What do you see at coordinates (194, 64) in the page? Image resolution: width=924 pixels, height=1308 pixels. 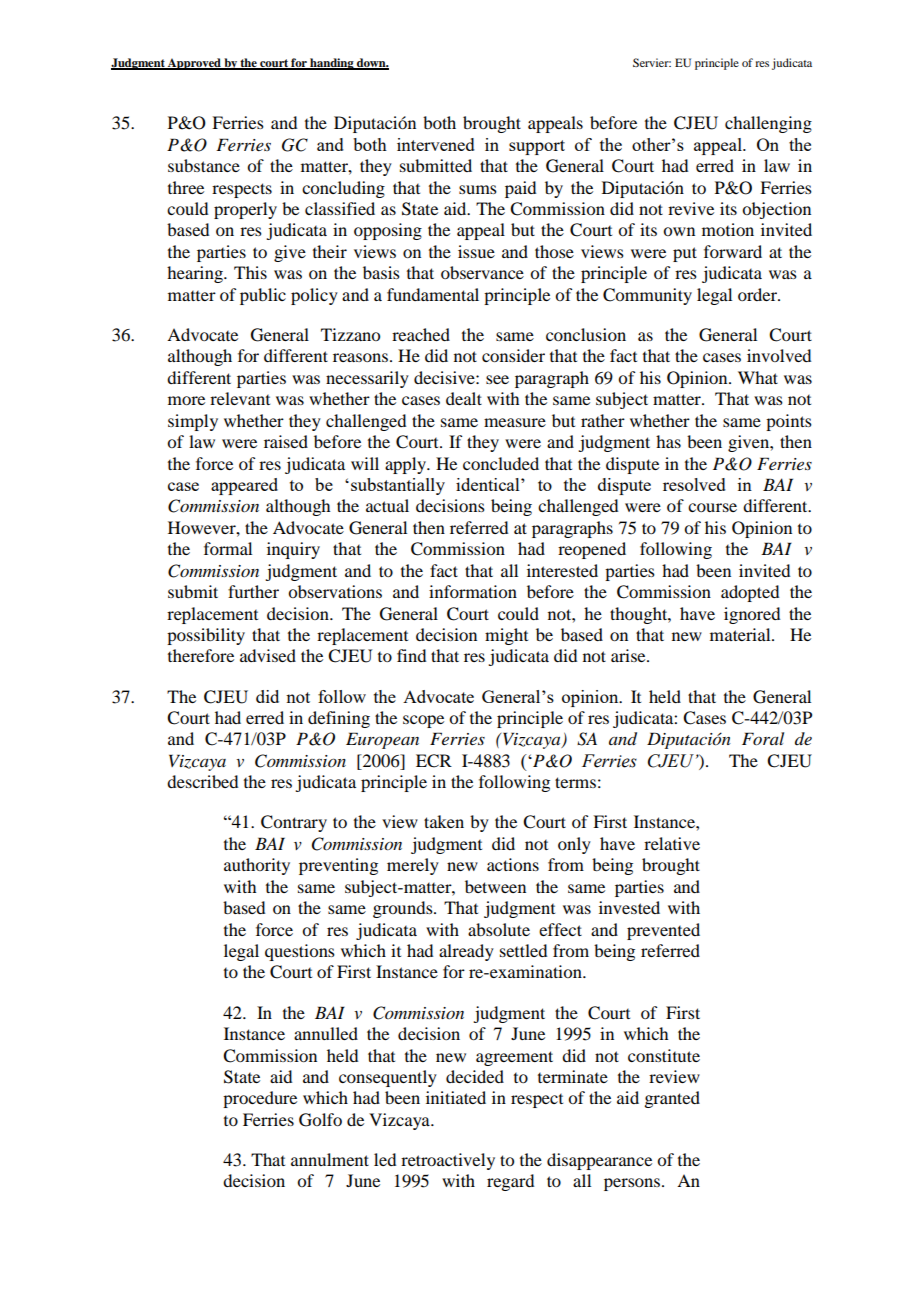 I see `Approved` at bounding box center [194, 64].
